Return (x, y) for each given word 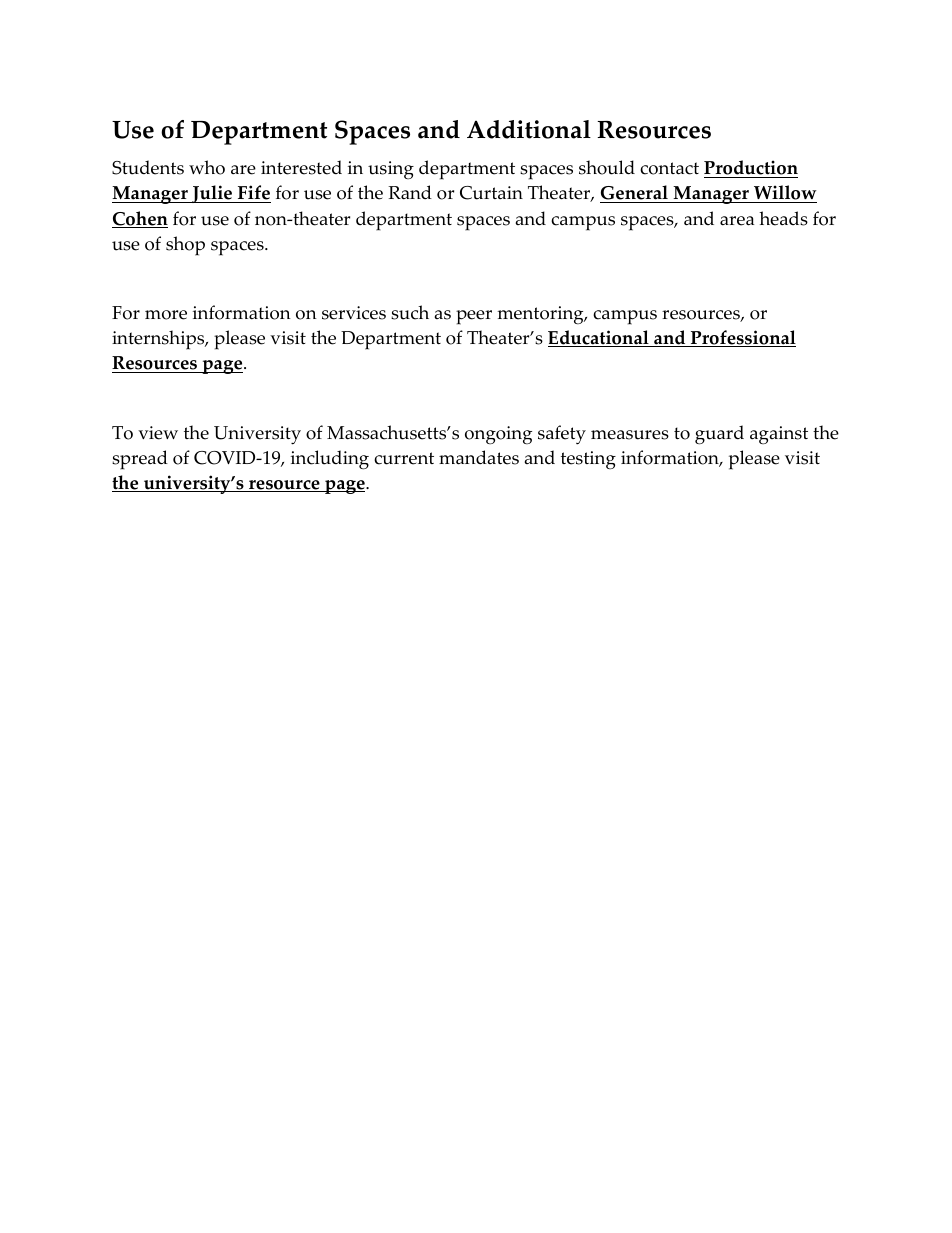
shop (185, 246)
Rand (410, 192)
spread (140, 460)
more (166, 315)
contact (669, 168)
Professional (742, 338)
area (737, 221)
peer (474, 317)
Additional (529, 129)
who (207, 167)
